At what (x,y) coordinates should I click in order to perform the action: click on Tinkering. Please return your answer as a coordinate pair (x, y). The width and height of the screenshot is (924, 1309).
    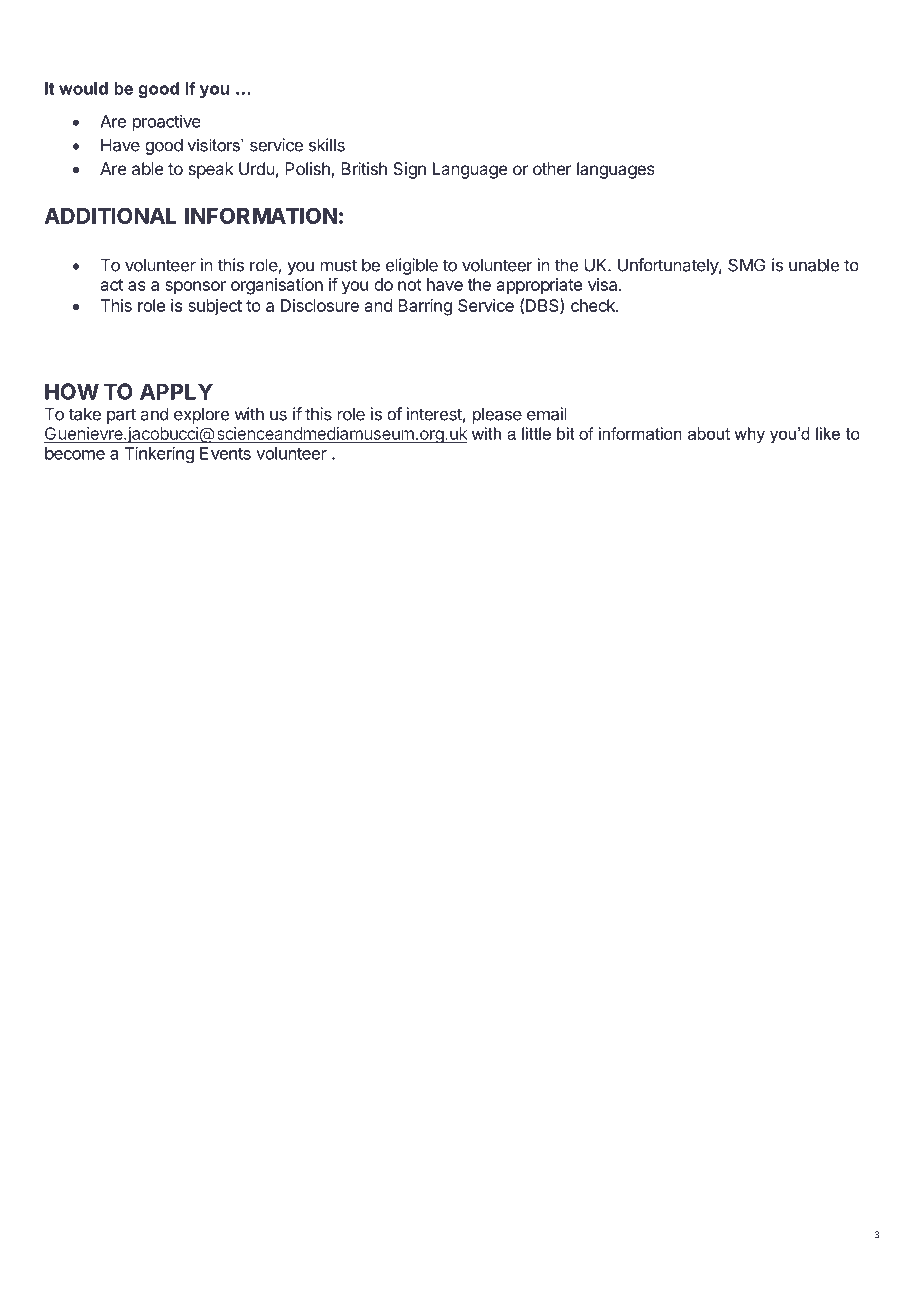
    Looking at the image, I should click on (159, 454).
